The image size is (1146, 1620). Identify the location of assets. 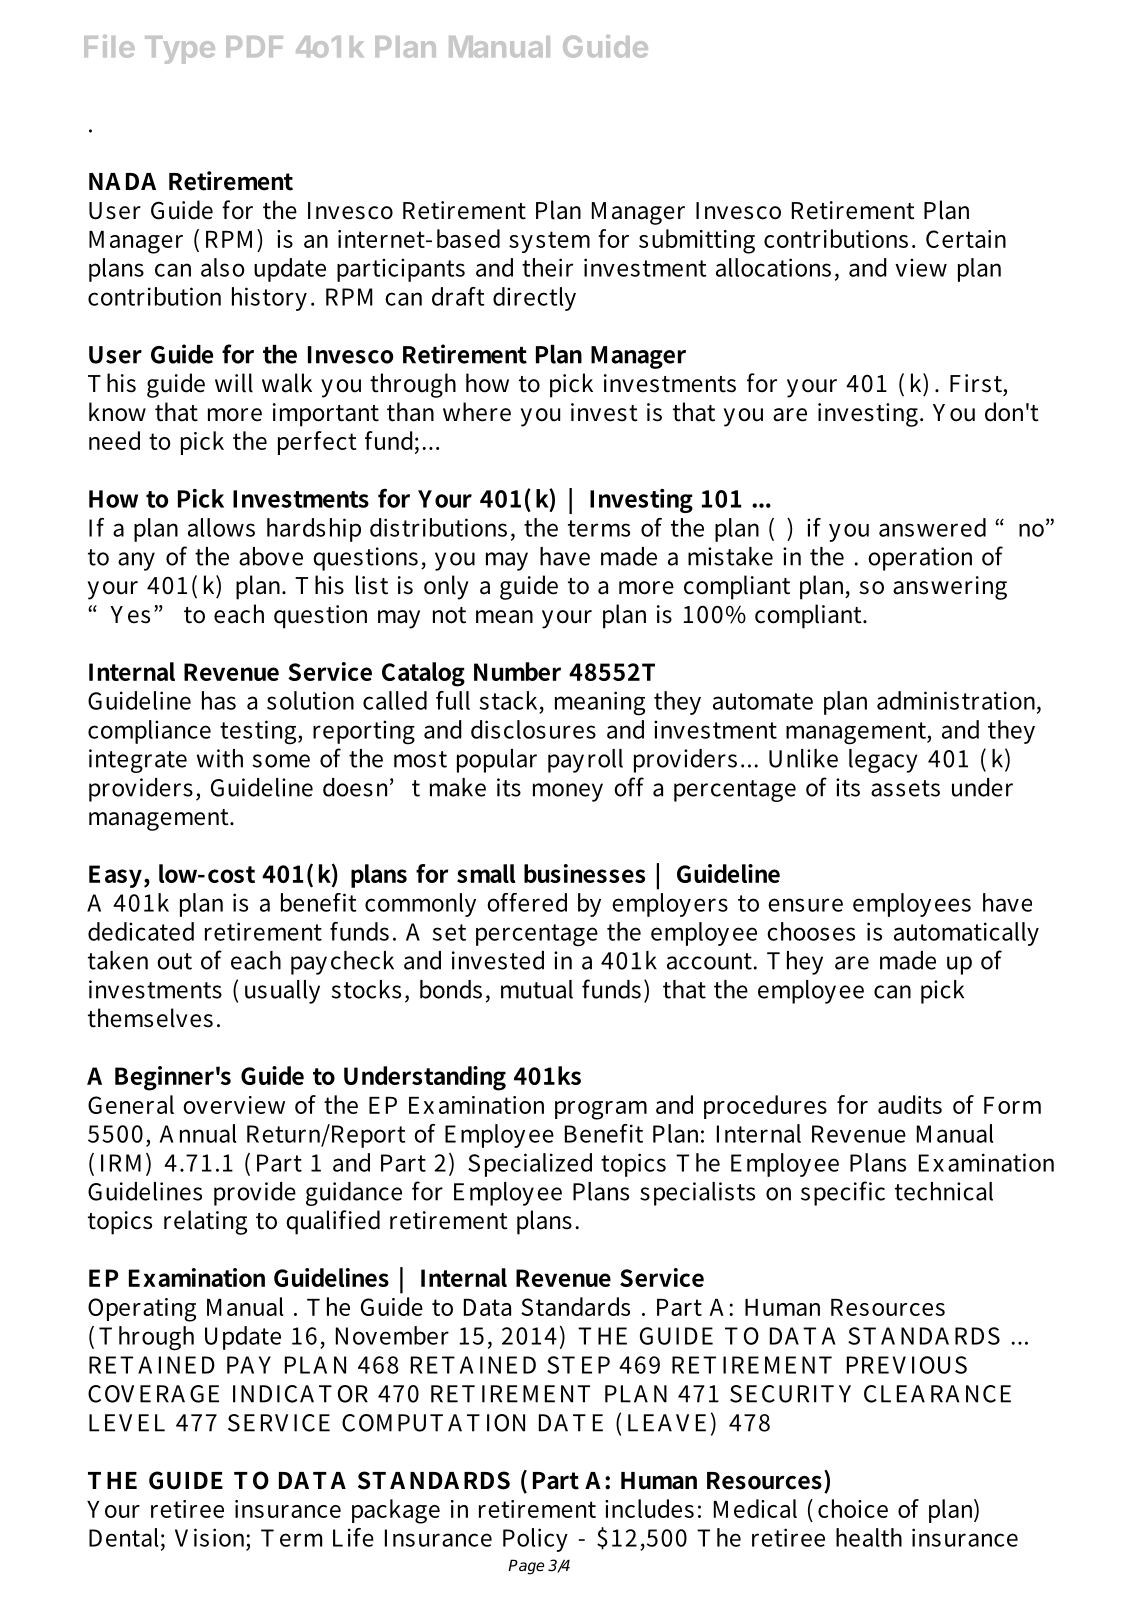
(905, 788).
